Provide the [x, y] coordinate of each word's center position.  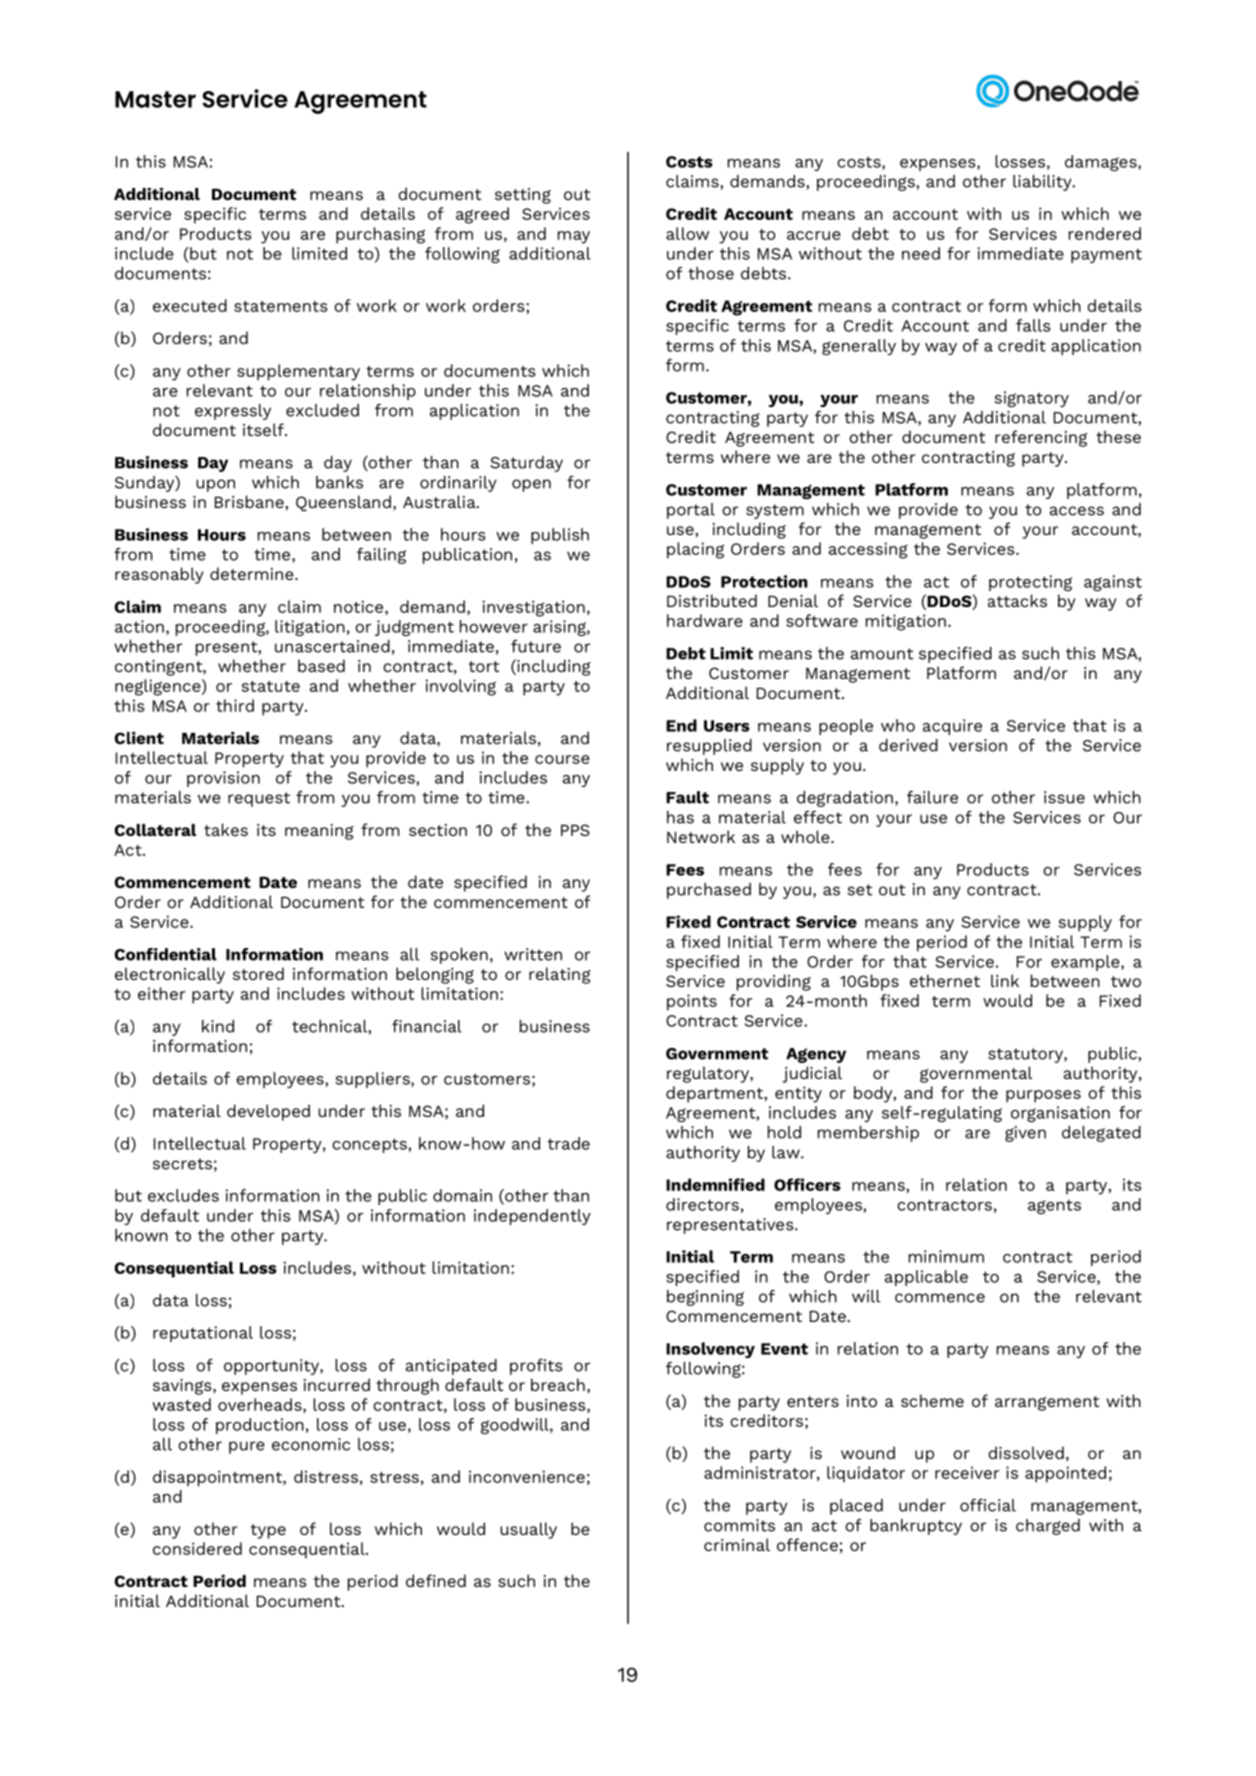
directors [702, 1204]
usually [528, 1530]
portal [691, 511]
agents [1054, 1207]
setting [523, 196]
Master [155, 99]
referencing [1041, 438]
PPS [575, 830]
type [268, 1531]
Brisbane [250, 501]
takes [226, 829]
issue [1064, 797]
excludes [183, 1195]
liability [1043, 183]
